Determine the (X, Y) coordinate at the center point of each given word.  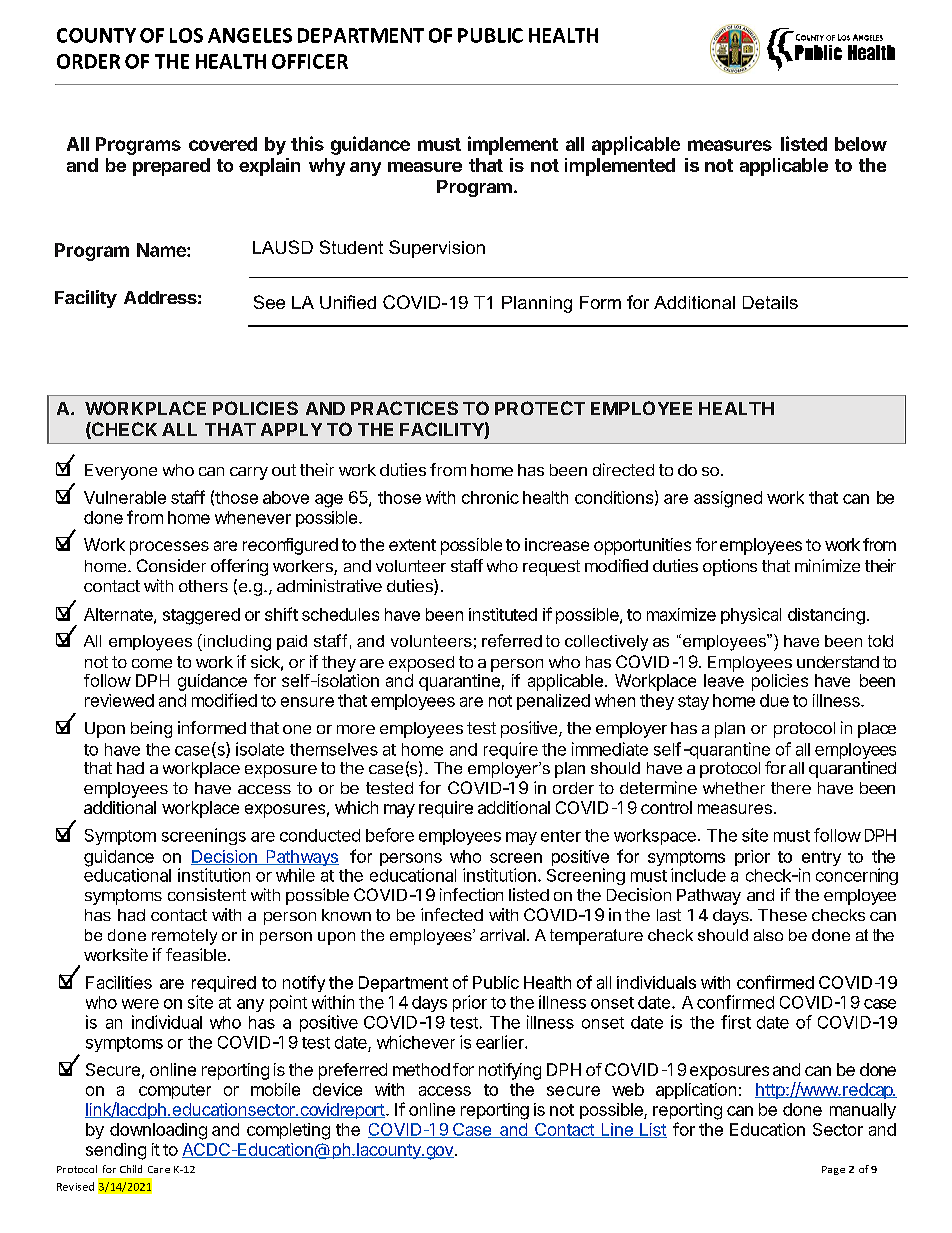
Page (833, 1170)
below (861, 144)
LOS (186, 35)
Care (159, 1169)
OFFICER (310, 61)
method (421, 1069)
